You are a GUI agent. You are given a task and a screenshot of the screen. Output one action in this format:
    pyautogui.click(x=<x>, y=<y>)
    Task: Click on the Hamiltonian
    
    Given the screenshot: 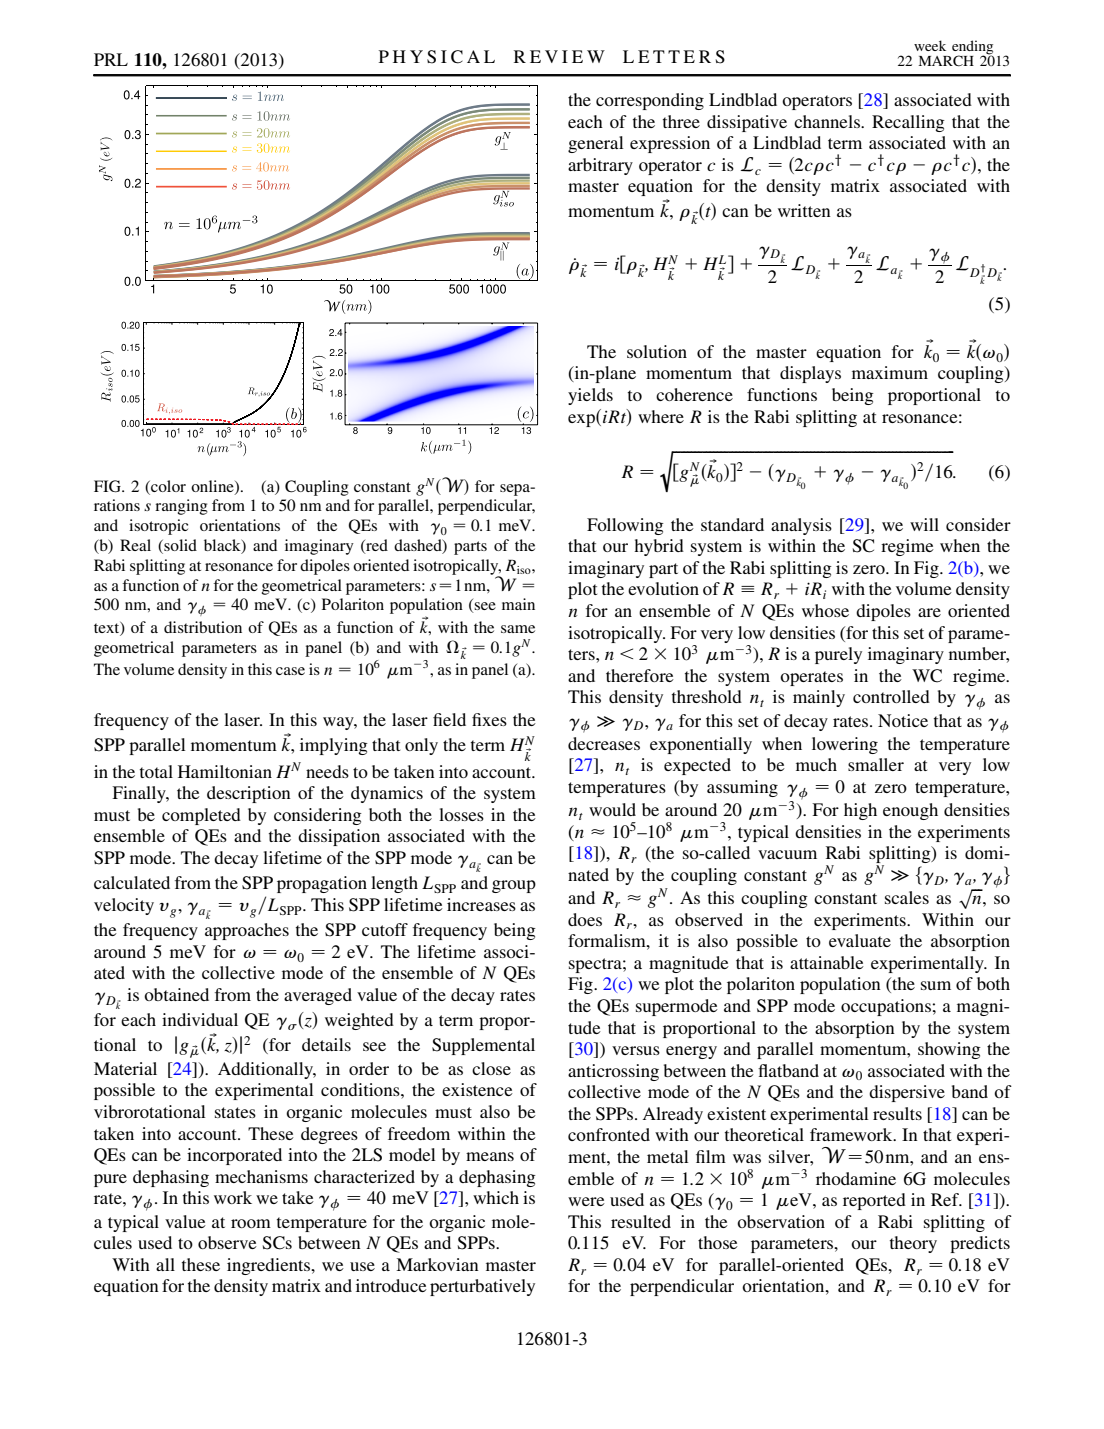 What is the action you would take?
    pyautogui.click(x=225, y=771)
